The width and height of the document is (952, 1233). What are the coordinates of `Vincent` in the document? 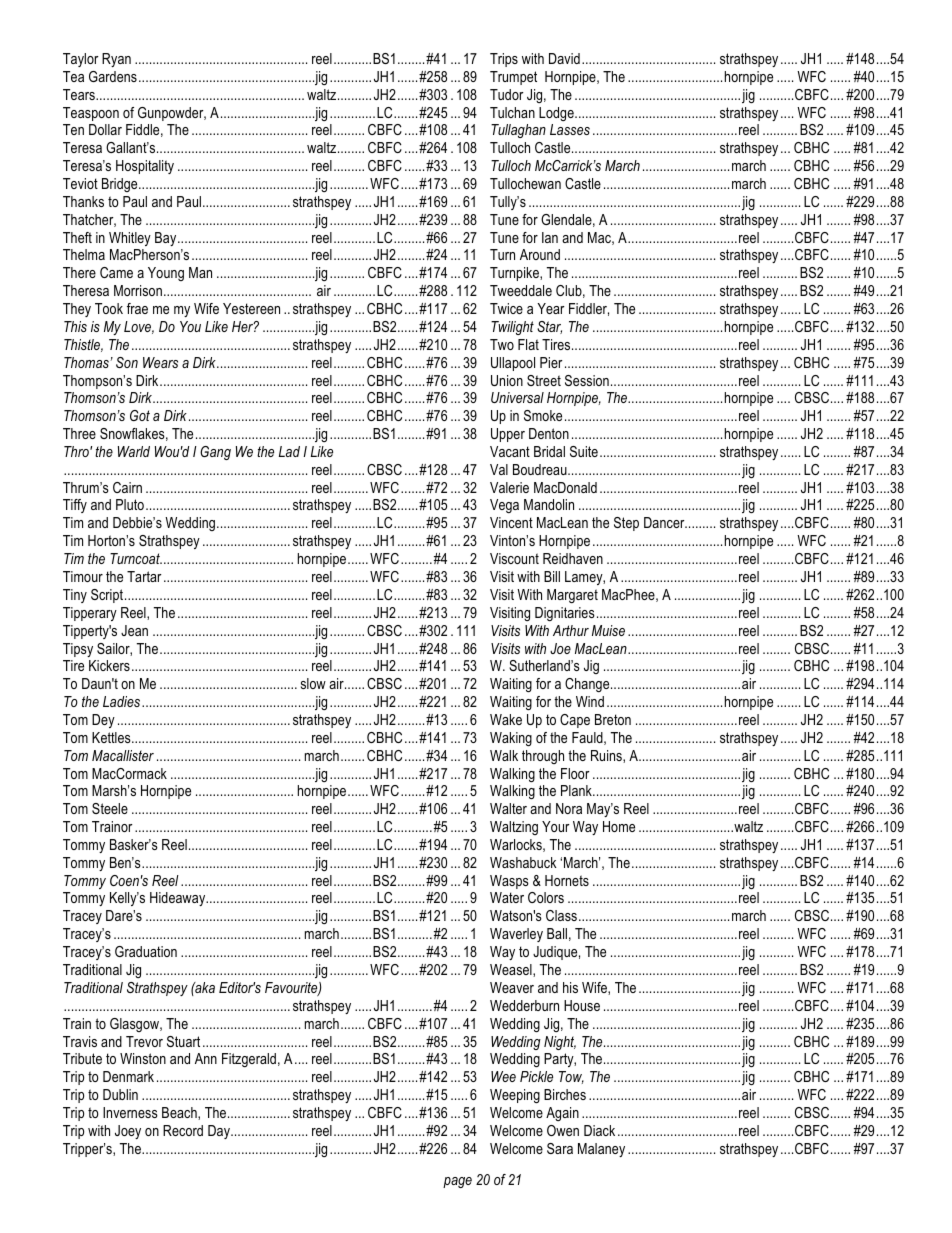 It's located at (511, 522).
